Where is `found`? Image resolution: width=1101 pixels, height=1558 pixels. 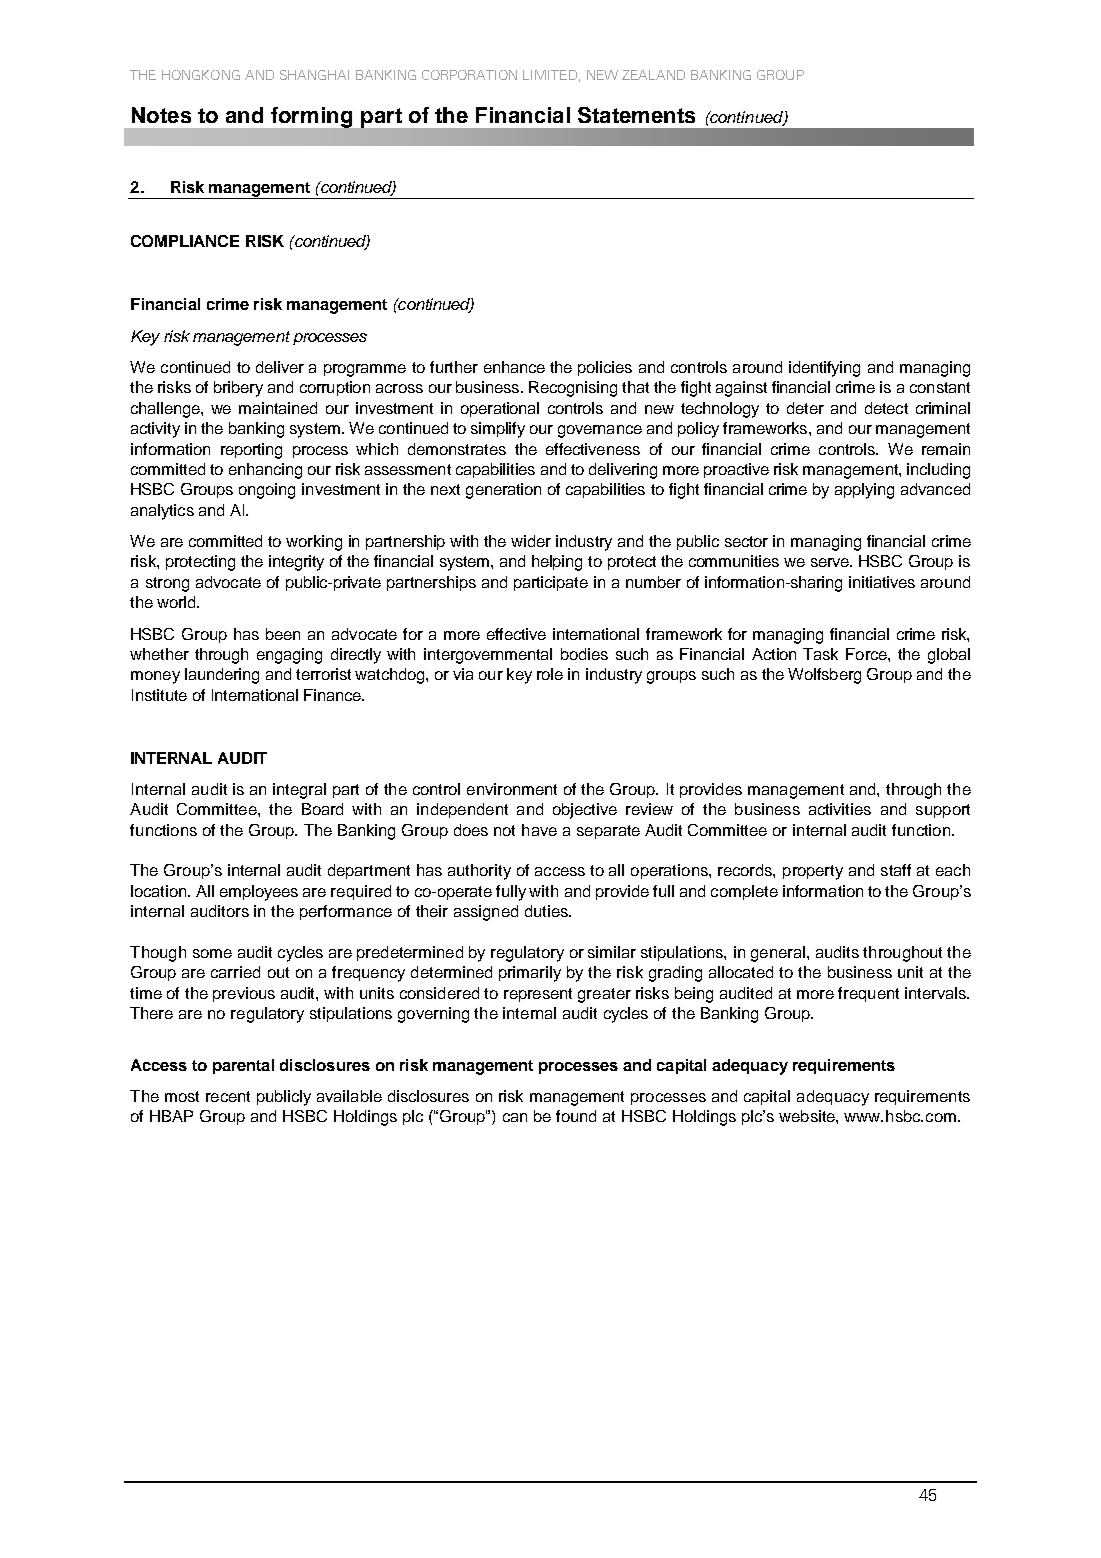
found is located at coordinates (576, 1116).
